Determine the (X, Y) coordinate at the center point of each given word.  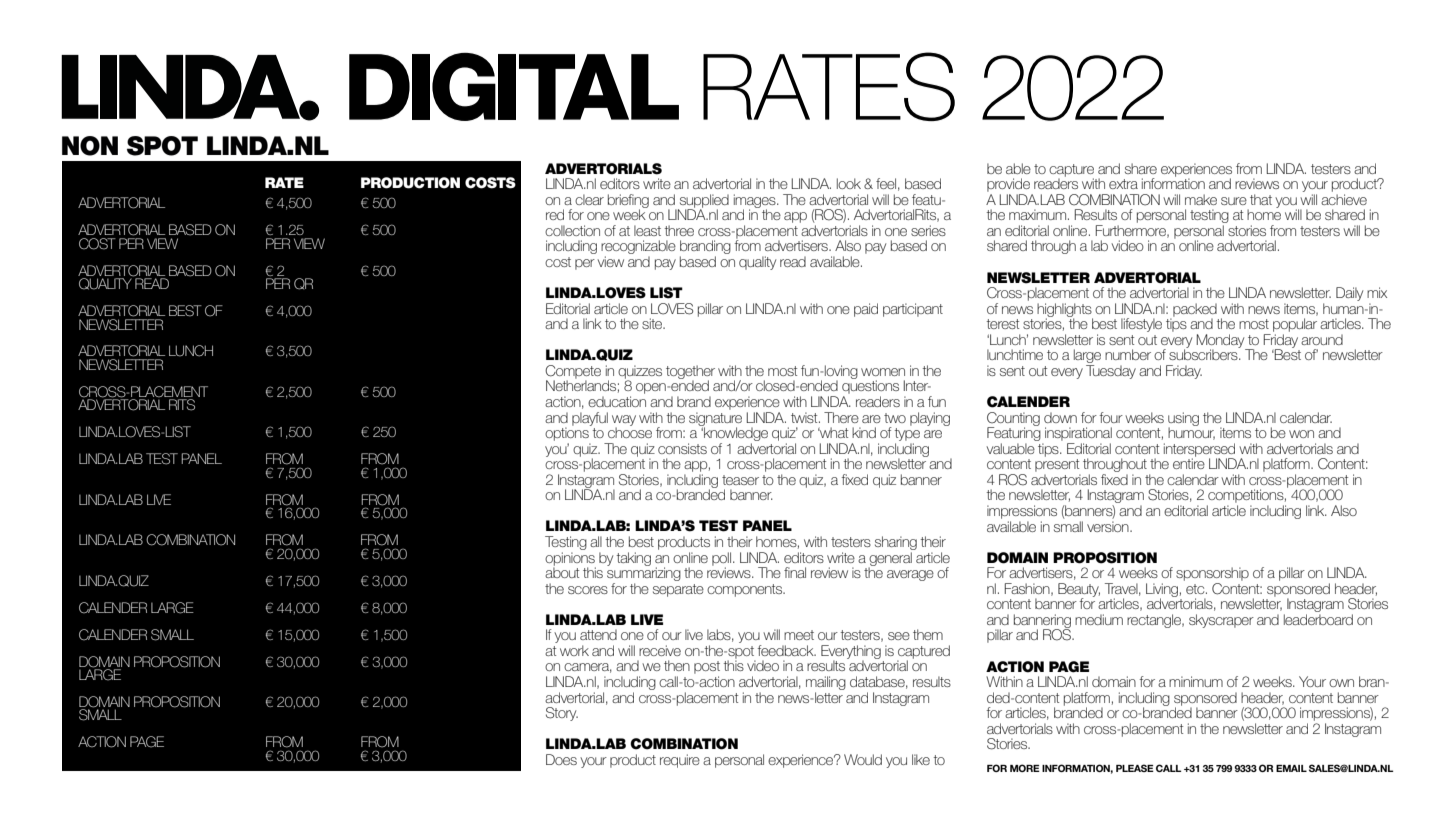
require (680, 761)
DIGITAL (514, 87)
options (568, 433)
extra (1123, 184)
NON (90, 146)
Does (561, 759)
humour (1191, 432)
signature (715, 418)
